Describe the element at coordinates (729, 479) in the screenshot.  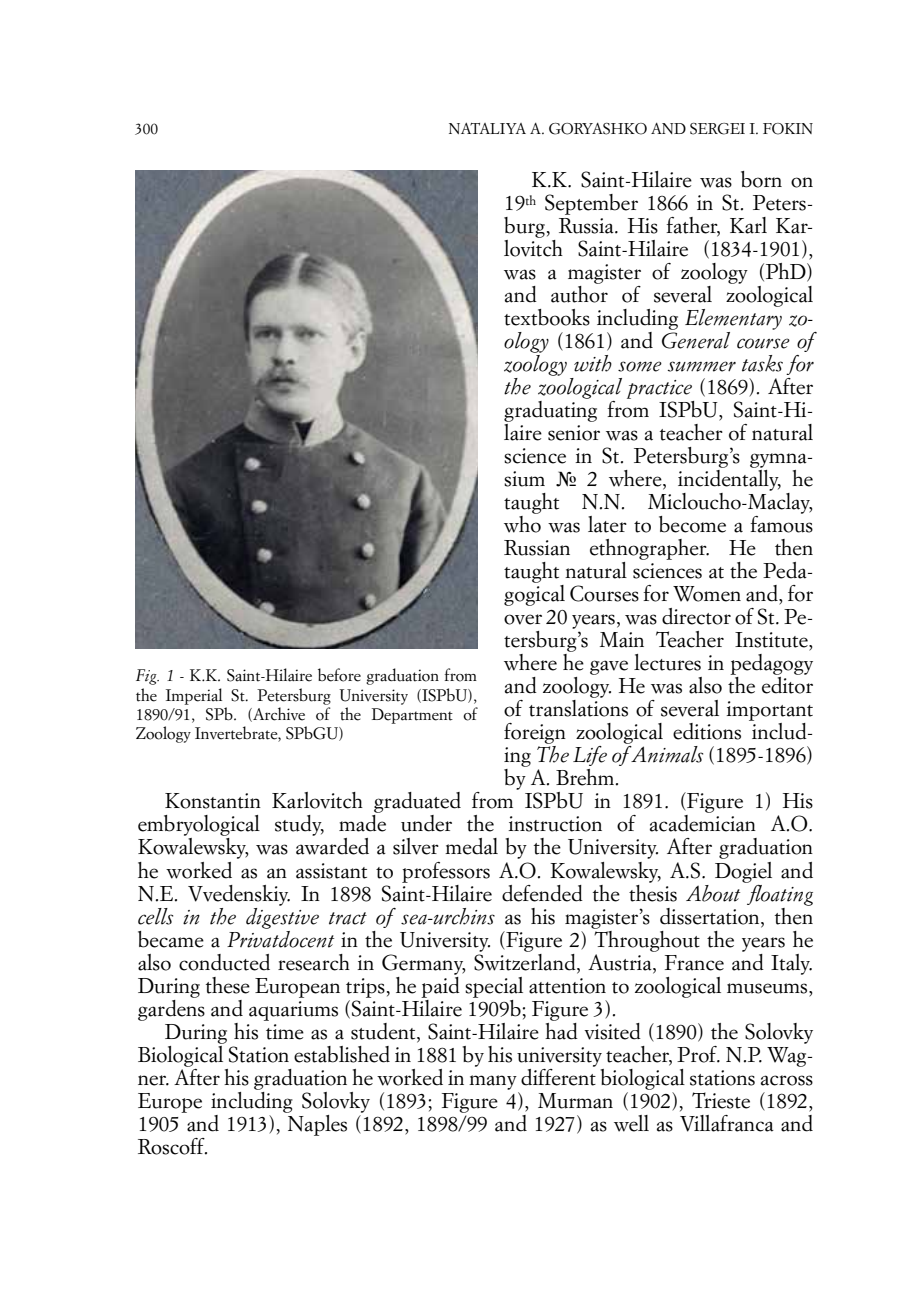
I see `incidentally` at that location.
